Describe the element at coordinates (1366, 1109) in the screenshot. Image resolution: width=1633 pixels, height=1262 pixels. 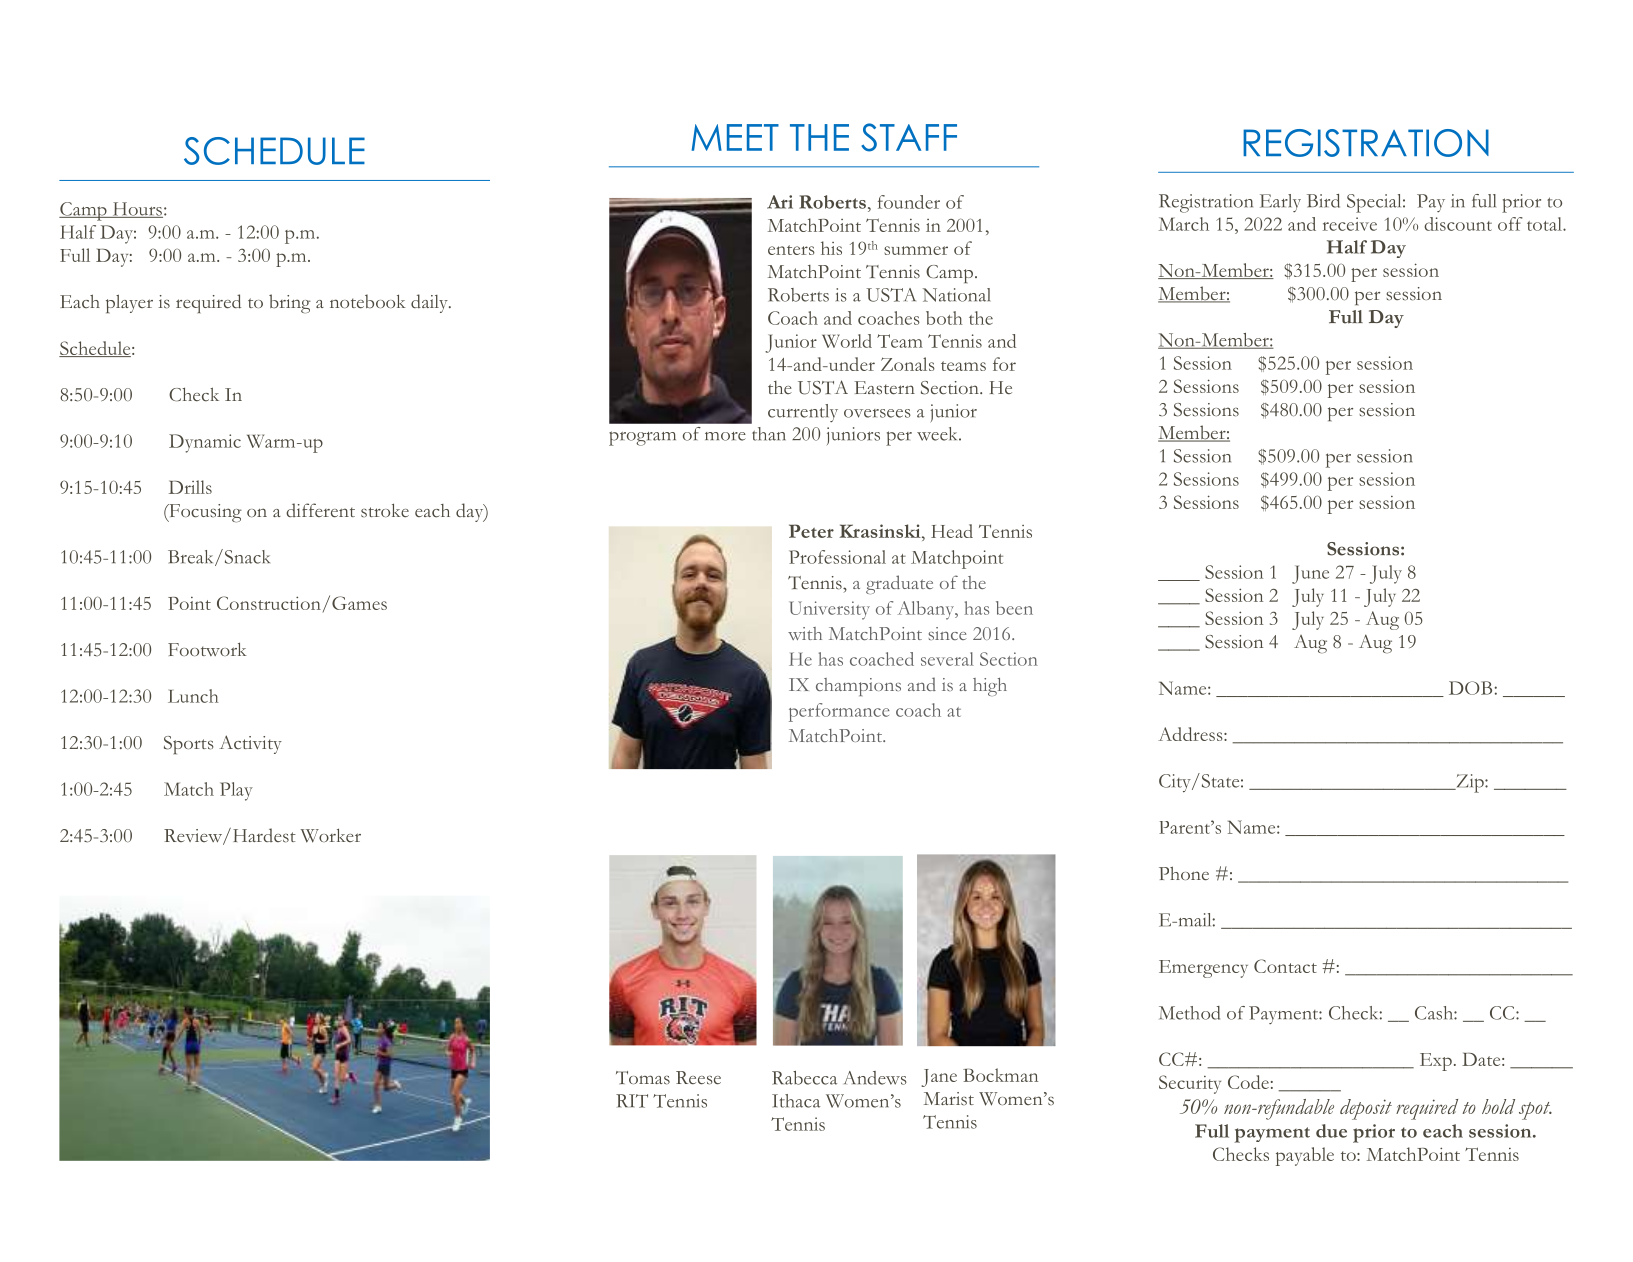
I see `deposit` at that location.
